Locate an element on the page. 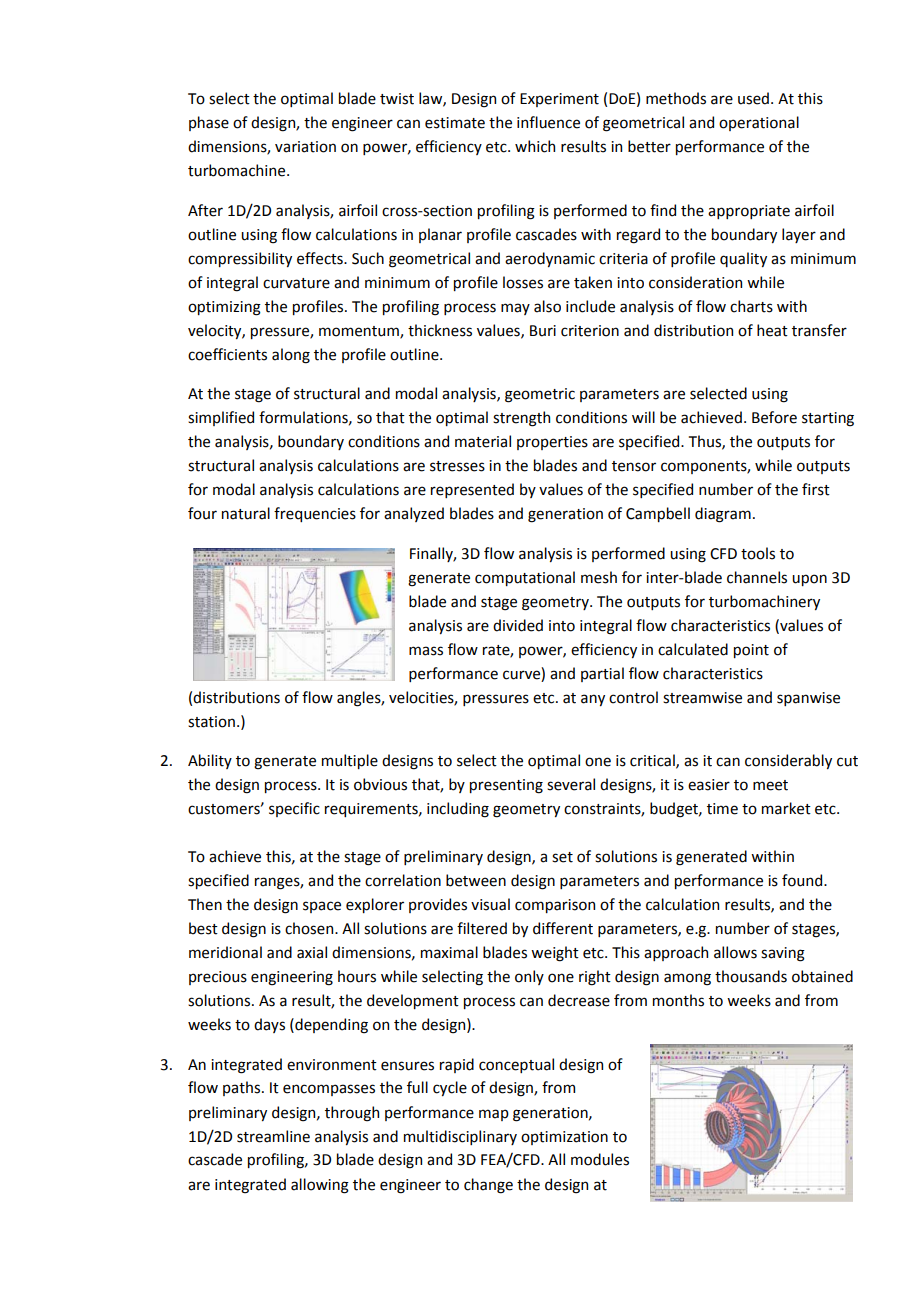 This image has height=1308, width=924. operational is located at coordinates (759, 123).
